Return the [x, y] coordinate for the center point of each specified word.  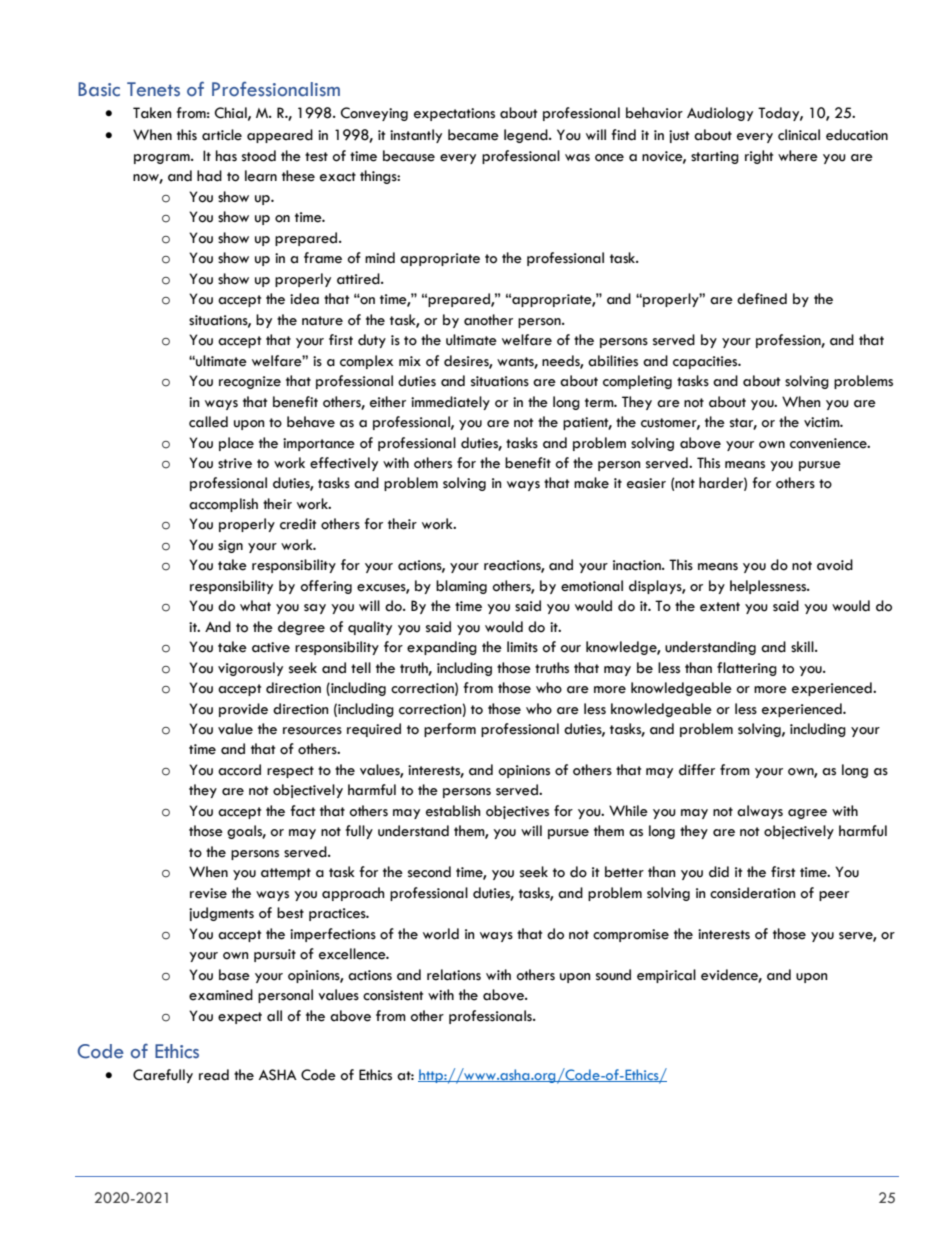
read [214, 1075]
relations [454, 975]
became [473, 135]
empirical [666, 976]
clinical [799, 135]
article [222, 135]
